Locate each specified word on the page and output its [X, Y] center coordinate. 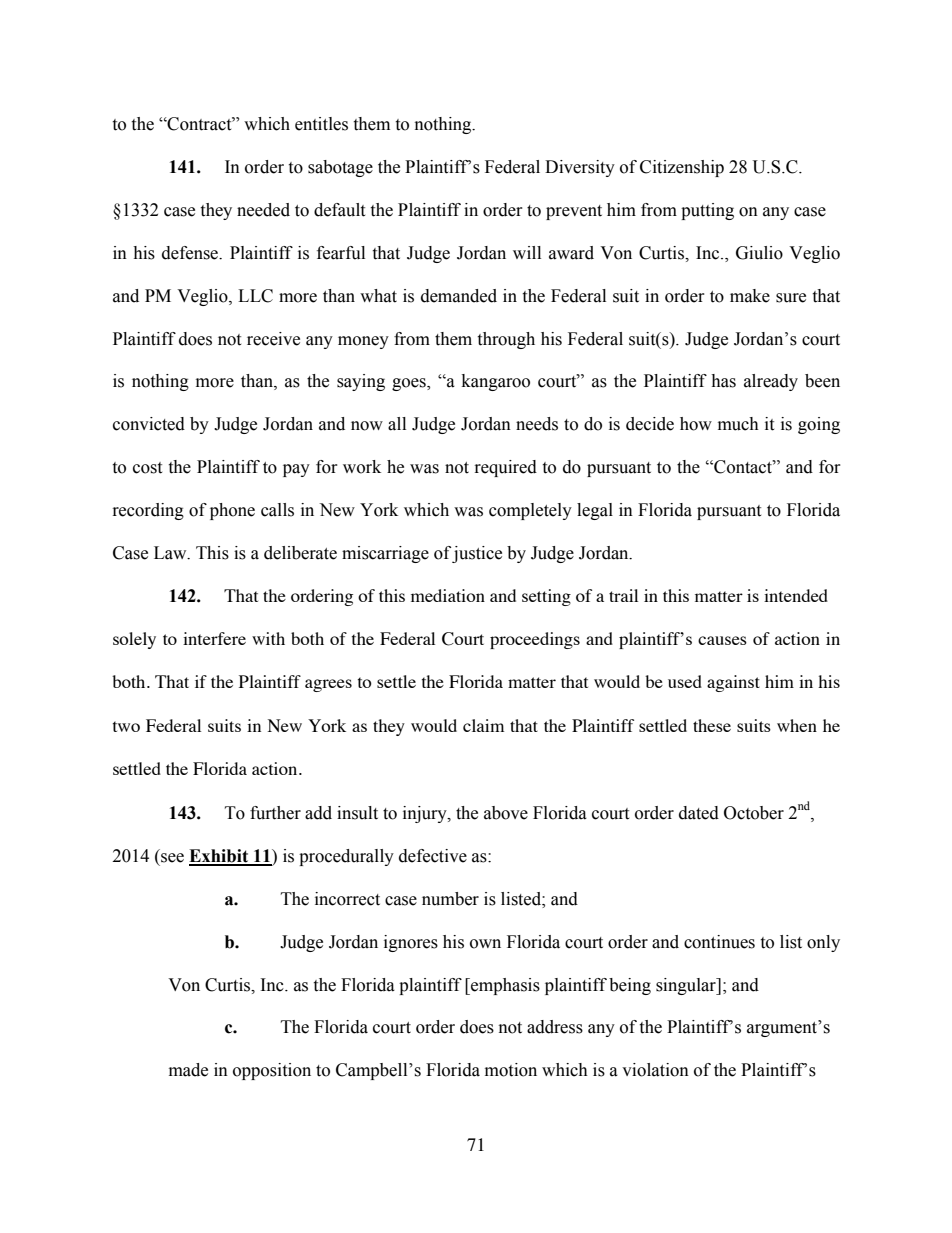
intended [796, 595]
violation [655, 1070]
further [275, 813]
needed [263, 210]
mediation [448, 595]
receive [273, 339]
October [754, 813]
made [188, 1070]
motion [511, 1070]
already [771, 382]
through [506, 340]
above [506, 813]
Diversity [580, 168]
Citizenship [682, 168]
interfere [214, 638]
